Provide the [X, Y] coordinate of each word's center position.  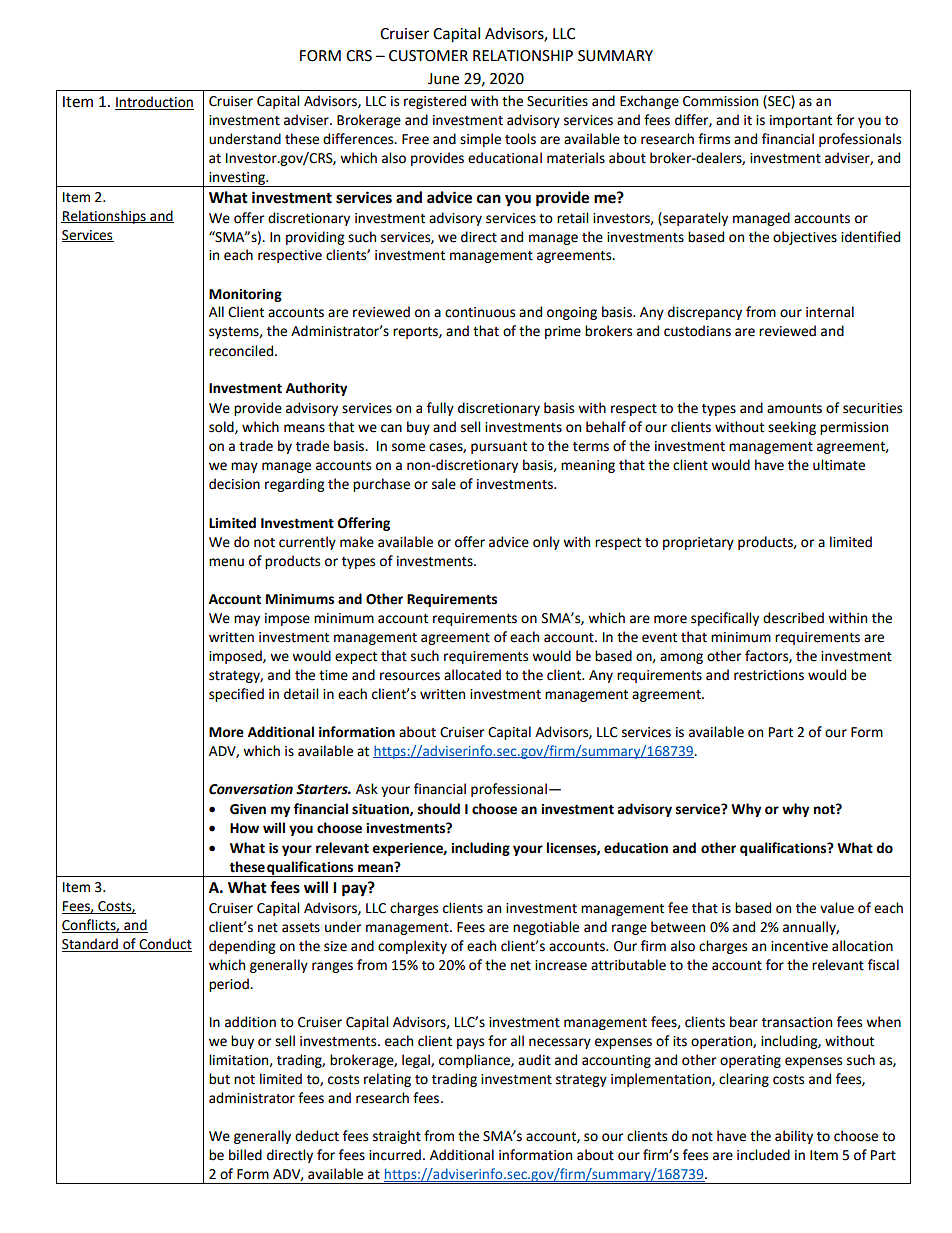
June [443, 79]
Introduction [154, 103]
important [801, 121]
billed [245, 1155]
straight [397, 1137]
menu [226, 562]
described [793, 618]
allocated [472, 675]
